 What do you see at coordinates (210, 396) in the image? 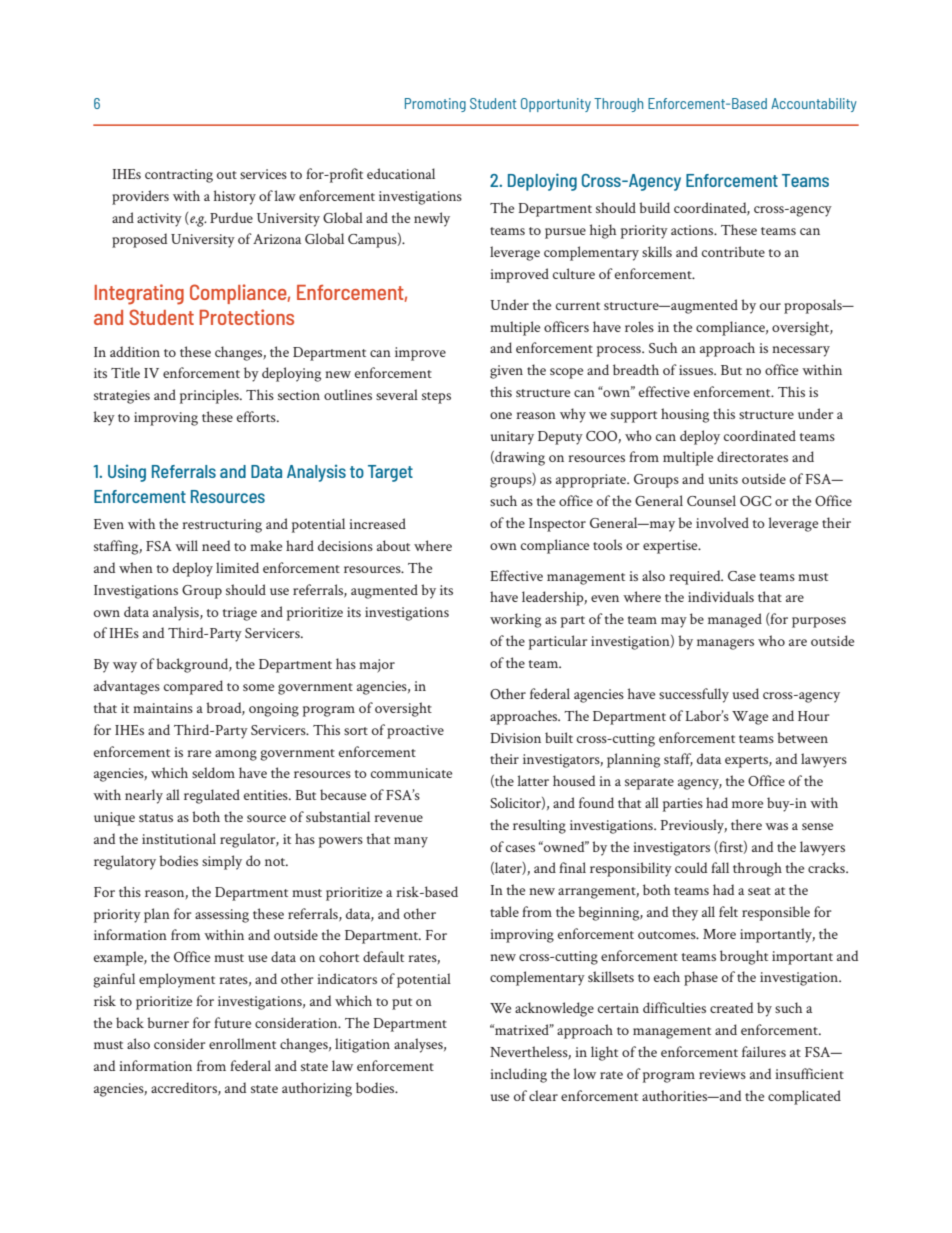
I see `principles` at bounding box center [210, 396].
